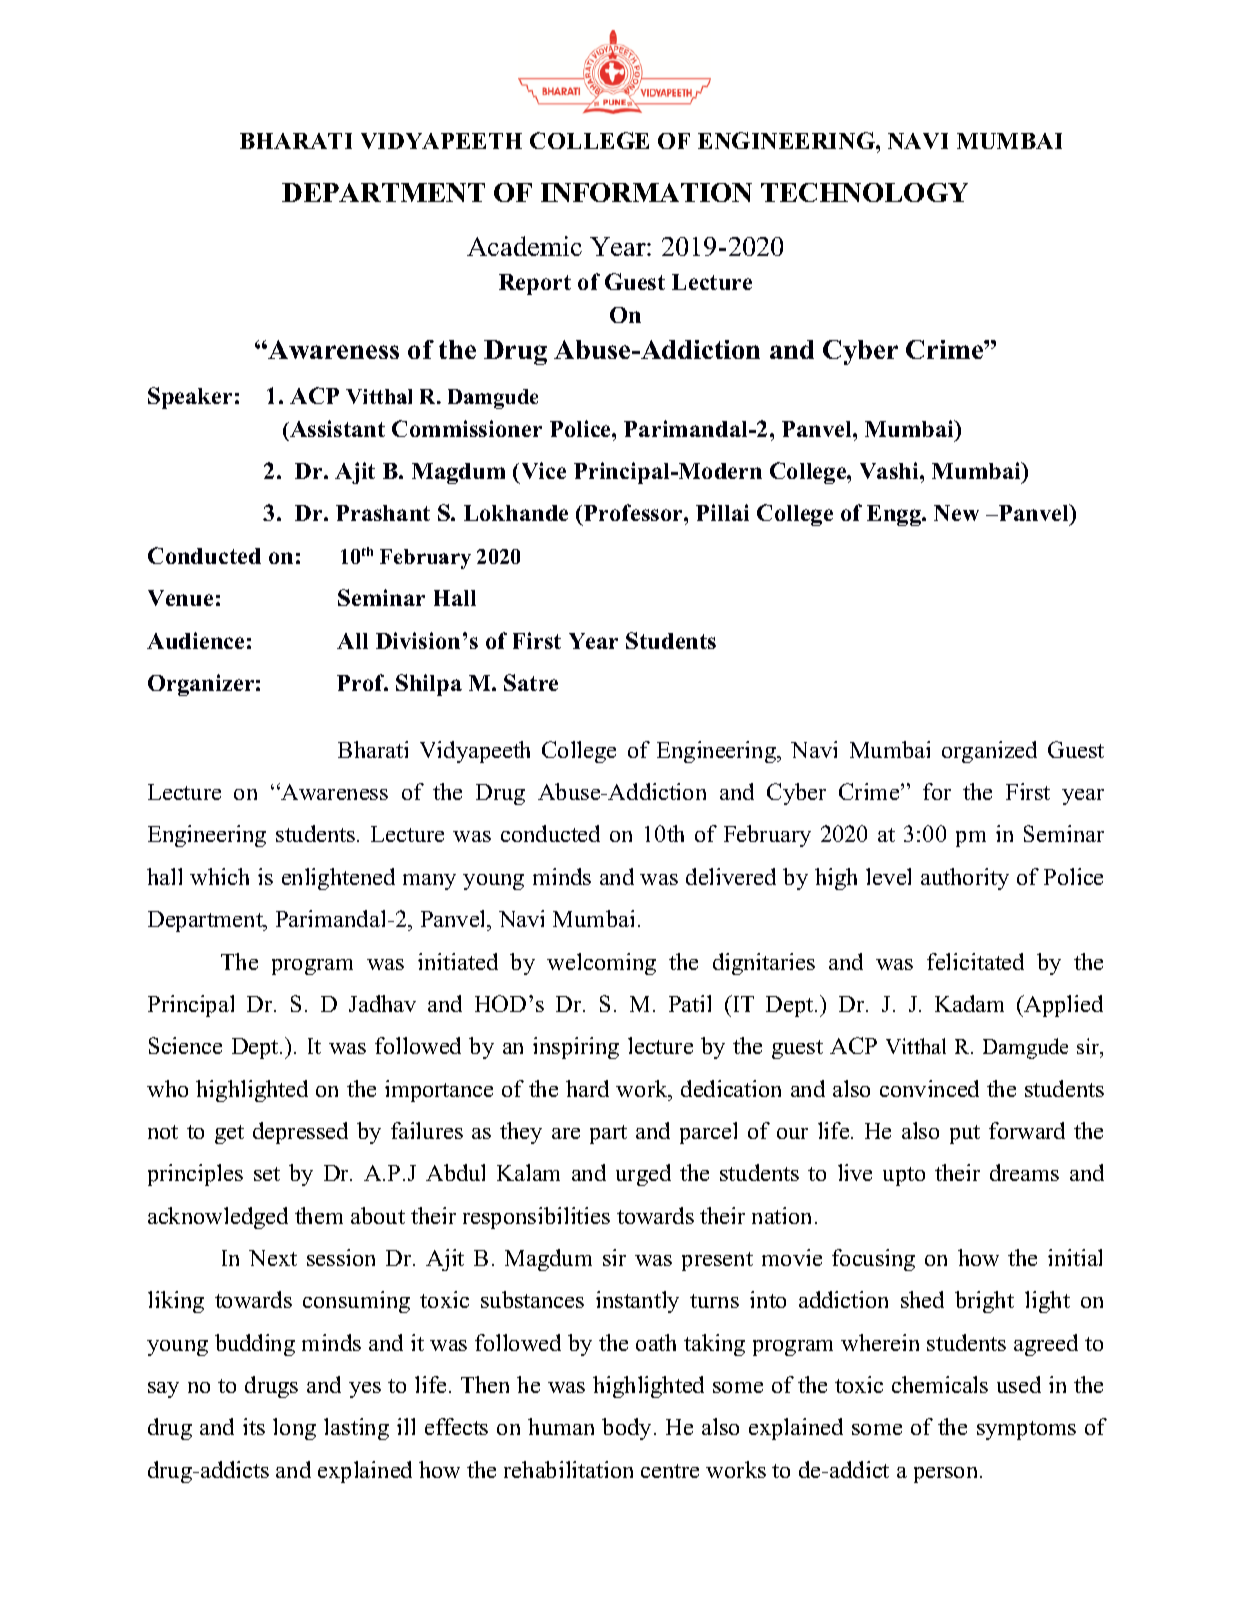  Describe the element at coordinates (531, 682) in the image. I see `Satre` at that location.
